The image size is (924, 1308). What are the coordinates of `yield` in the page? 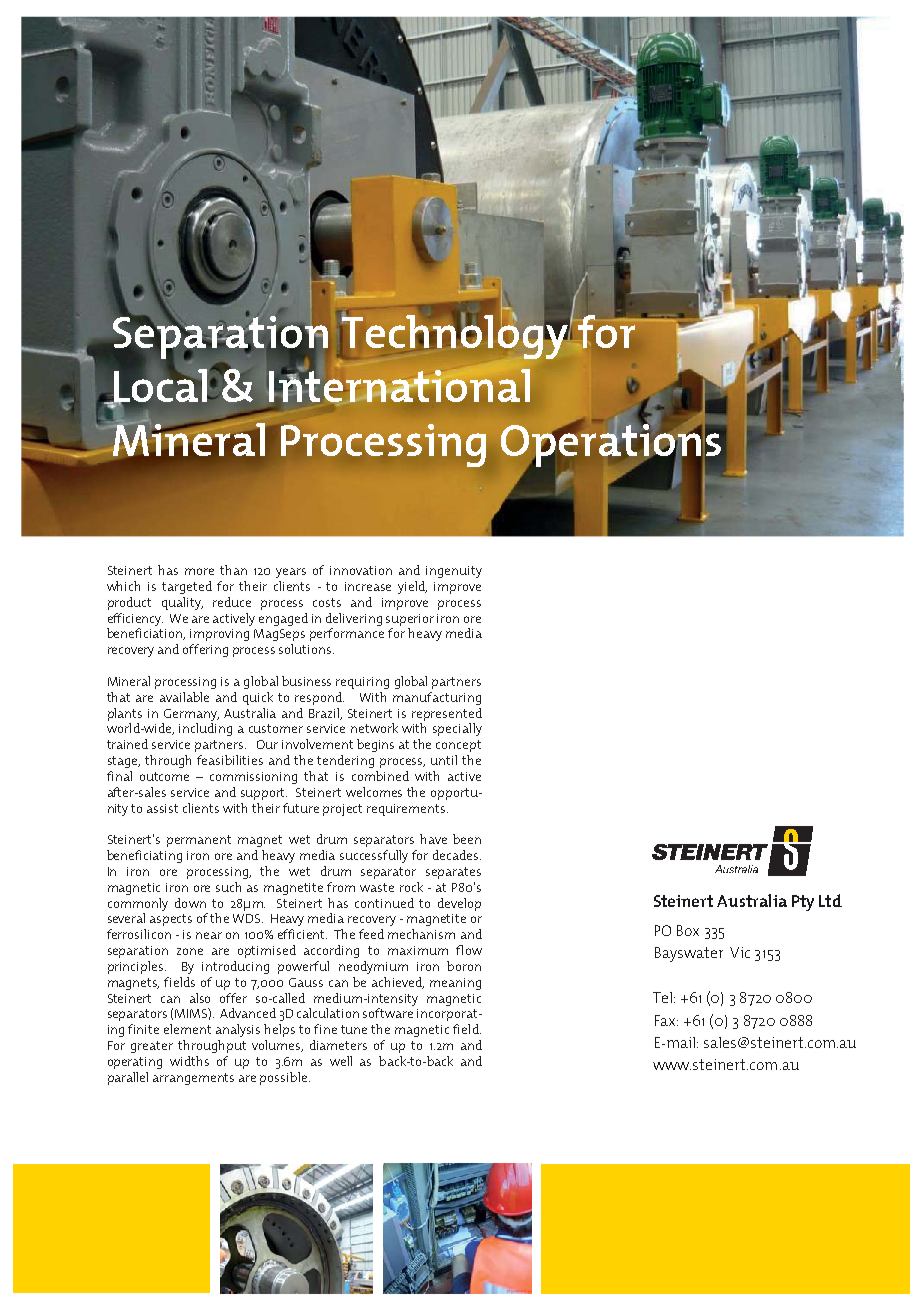 It's located at (412, 587).
